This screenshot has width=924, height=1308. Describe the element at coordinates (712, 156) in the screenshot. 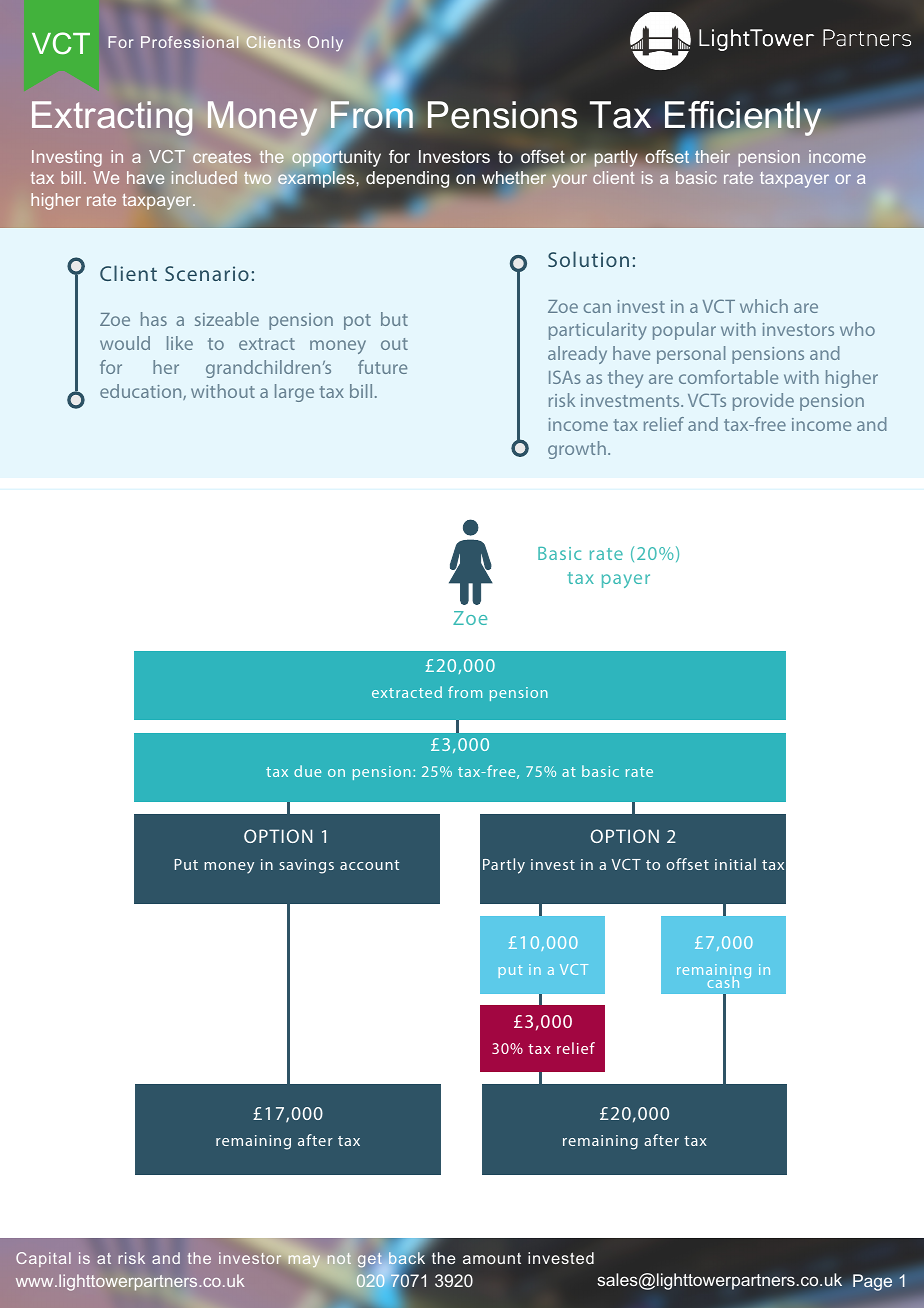

I see `their` at that location.
